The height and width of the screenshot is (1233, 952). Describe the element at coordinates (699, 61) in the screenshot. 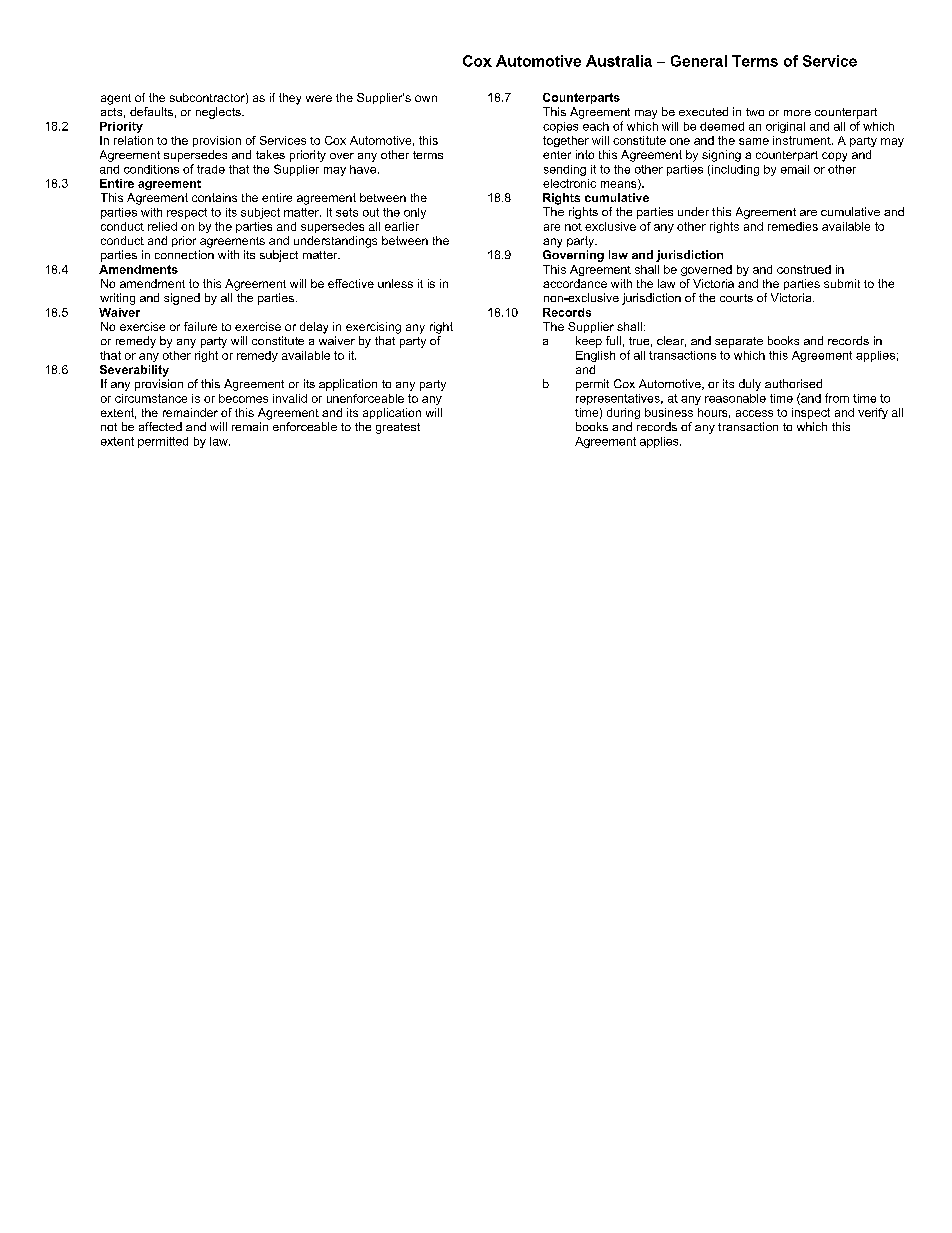

I see `General` at that location.
